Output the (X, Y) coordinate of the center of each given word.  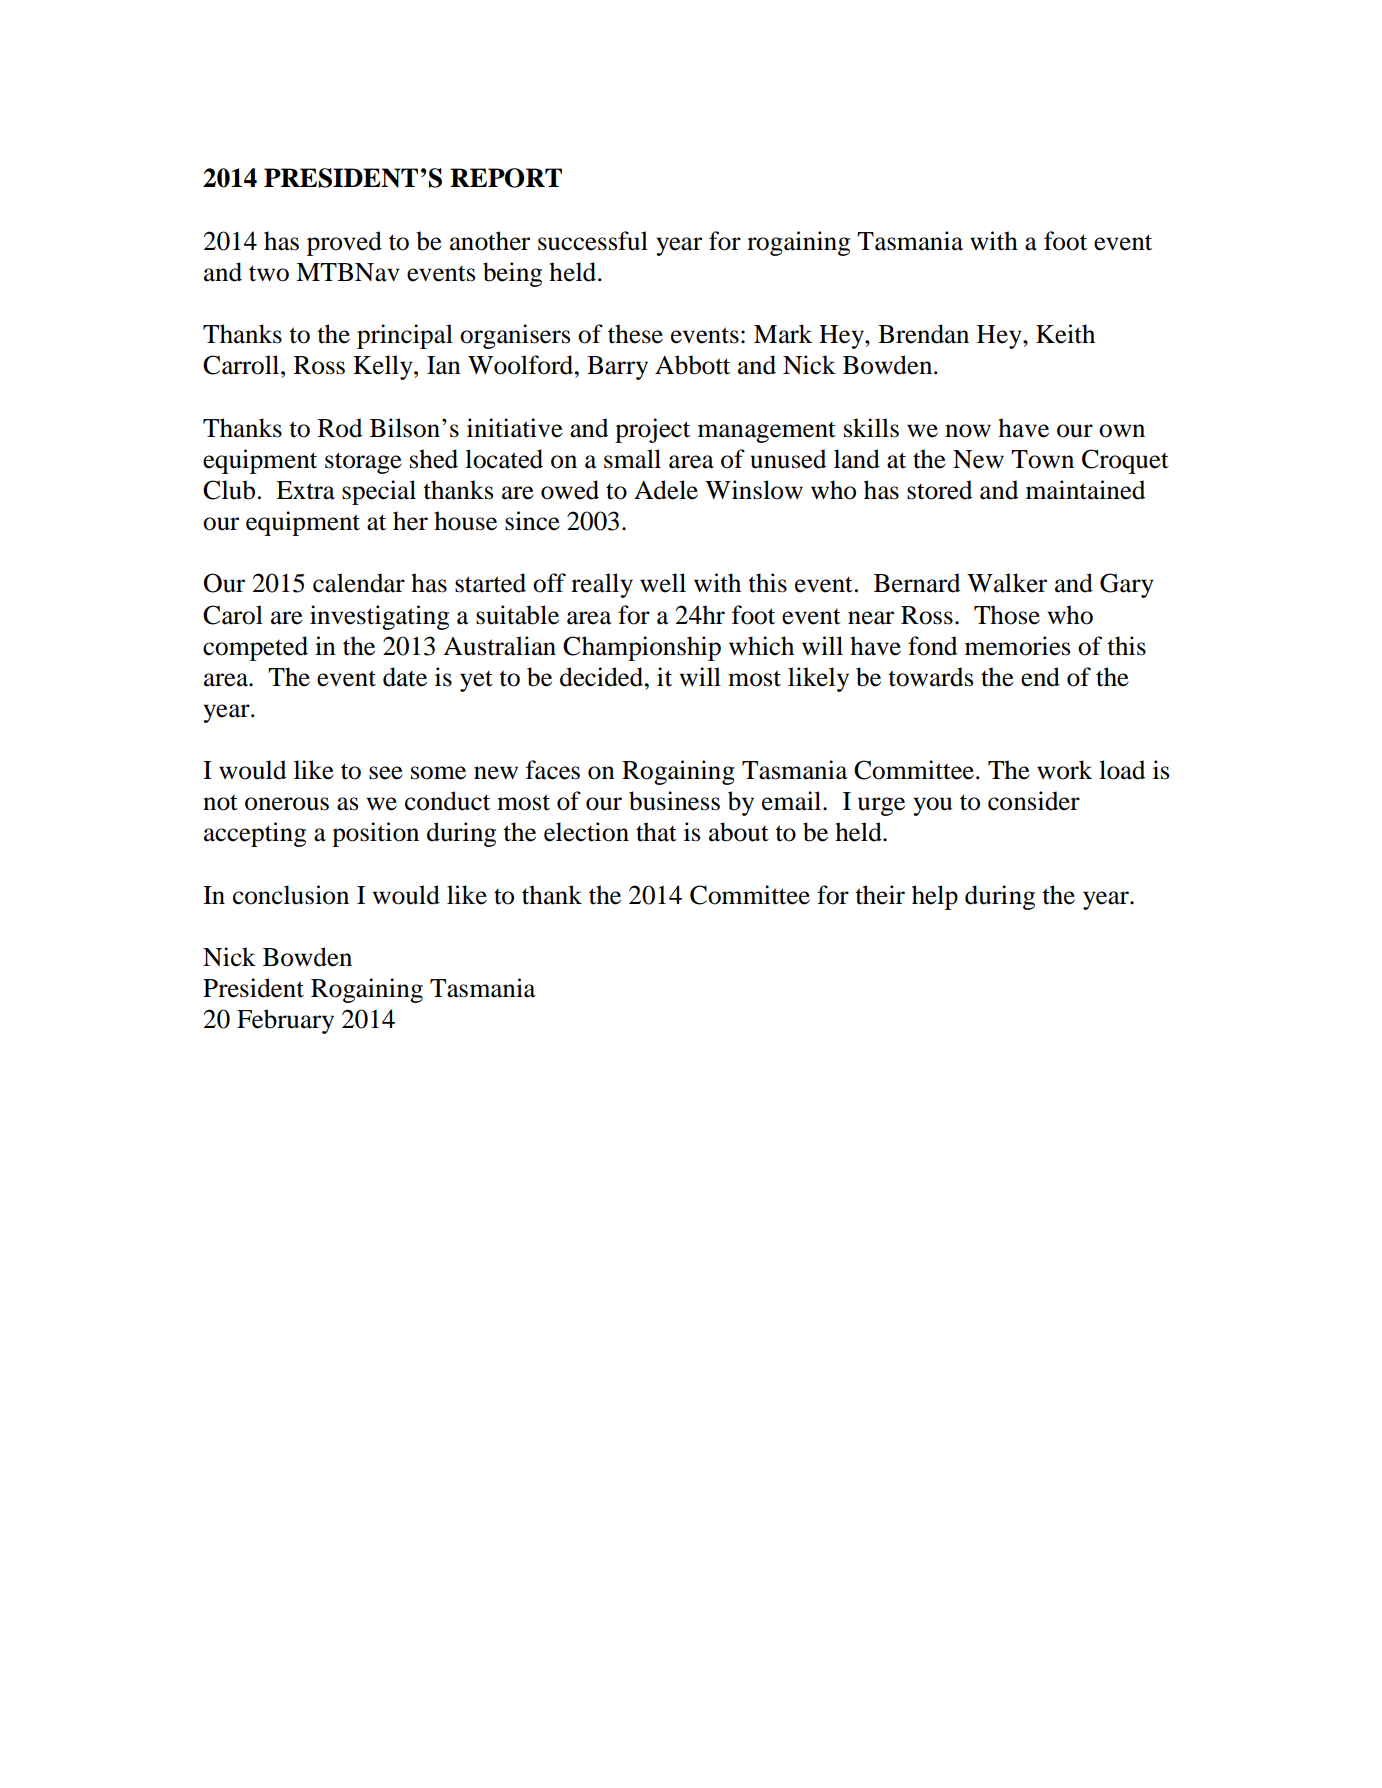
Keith (1065, 334)
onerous (287, 804)
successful (593, 241)
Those (1007, 615)
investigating (379, 617)
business (674, 801)
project (652, 430)
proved (344, 243)
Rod (340, 428)
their (880, 895)
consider (1034, 801)
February (285, 1021)
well (663, 583)
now (968, 431)
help (935, 897)
